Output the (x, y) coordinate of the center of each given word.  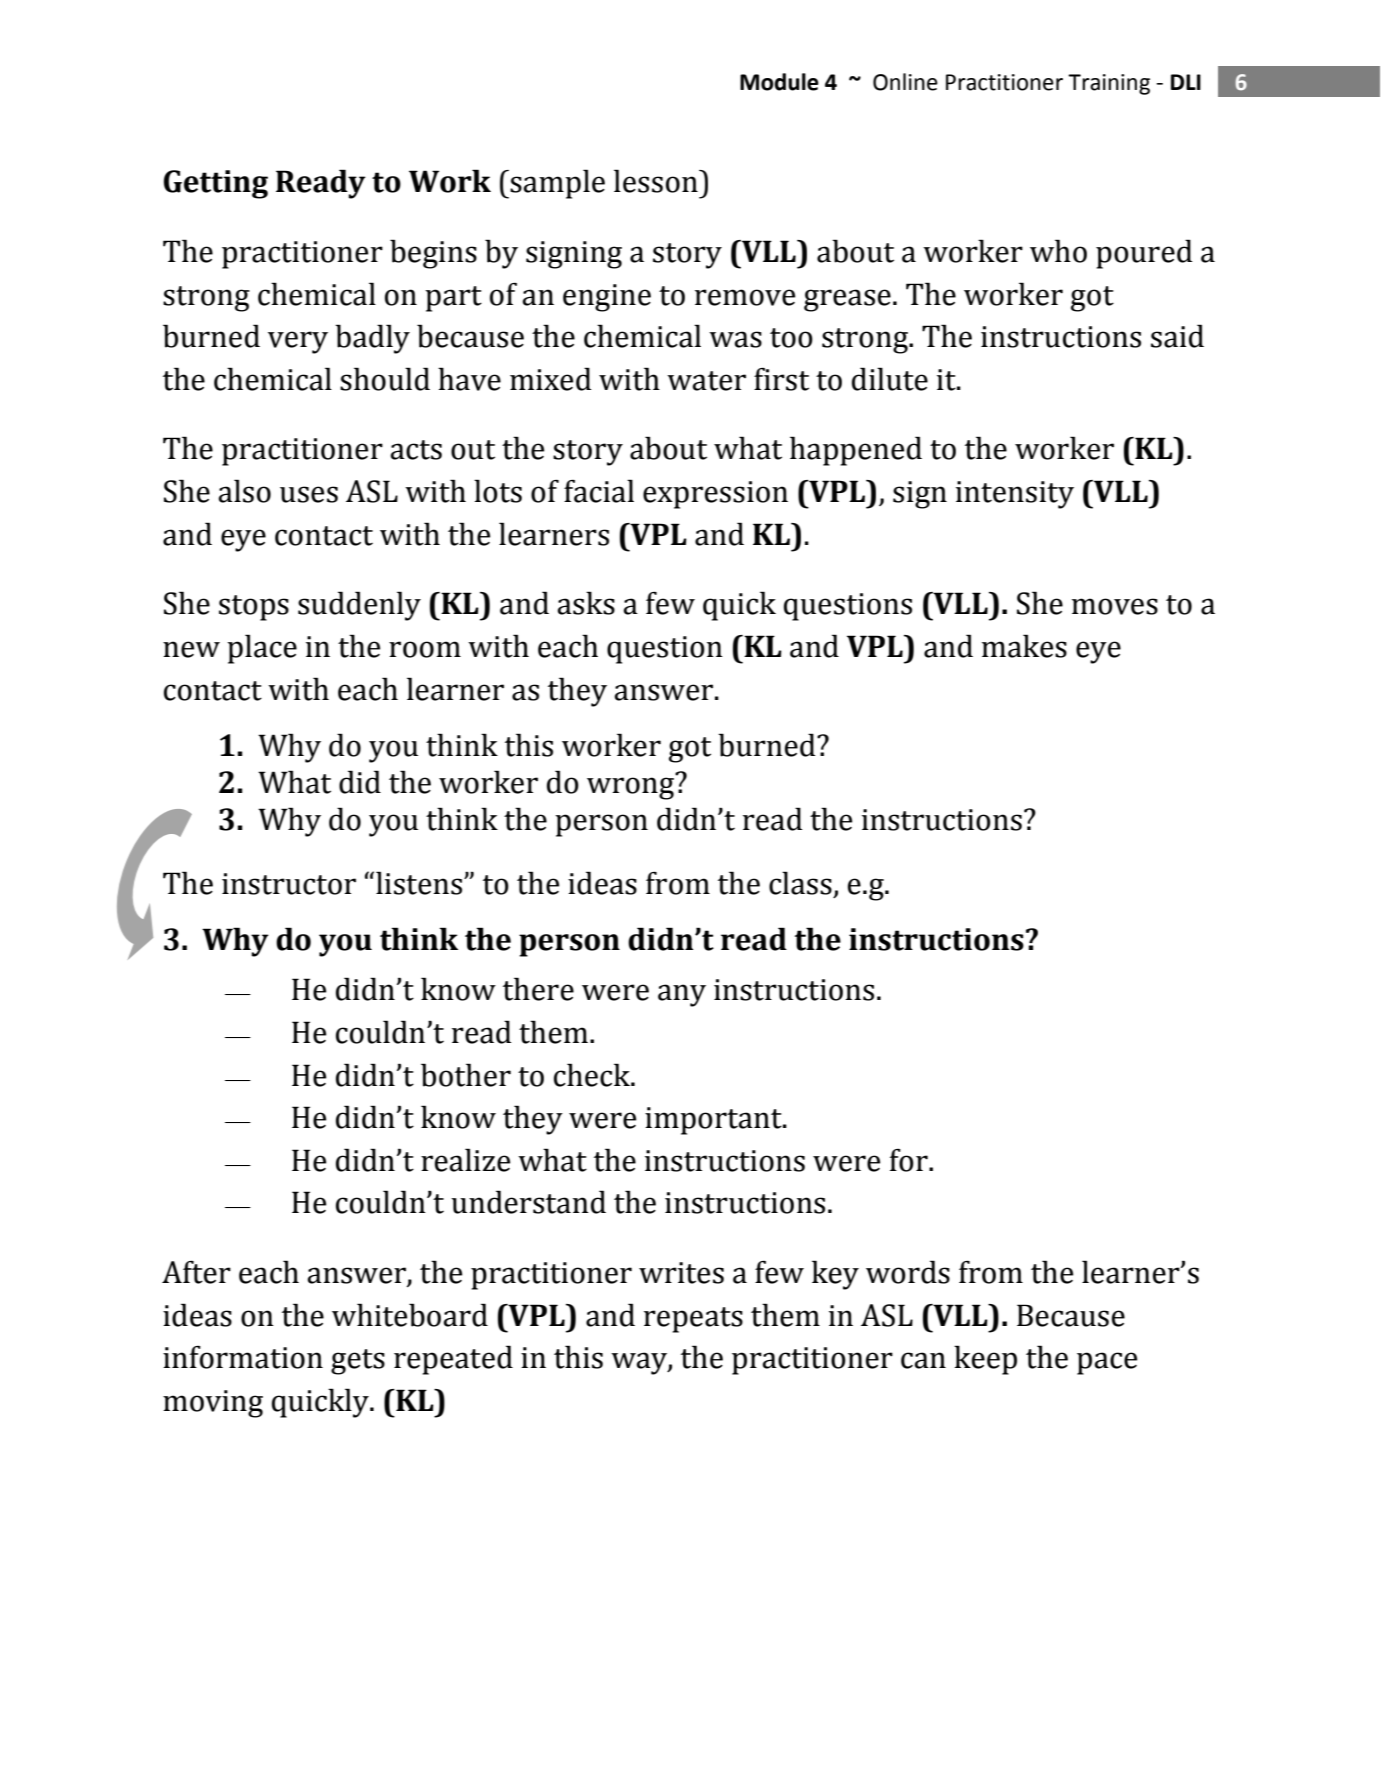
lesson (657, 181)
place (262, 649)
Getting (216, 184)
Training (1109, 84)
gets (358, 1362)
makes (1024, 646)
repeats (693, 1320)
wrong (632, 787)
